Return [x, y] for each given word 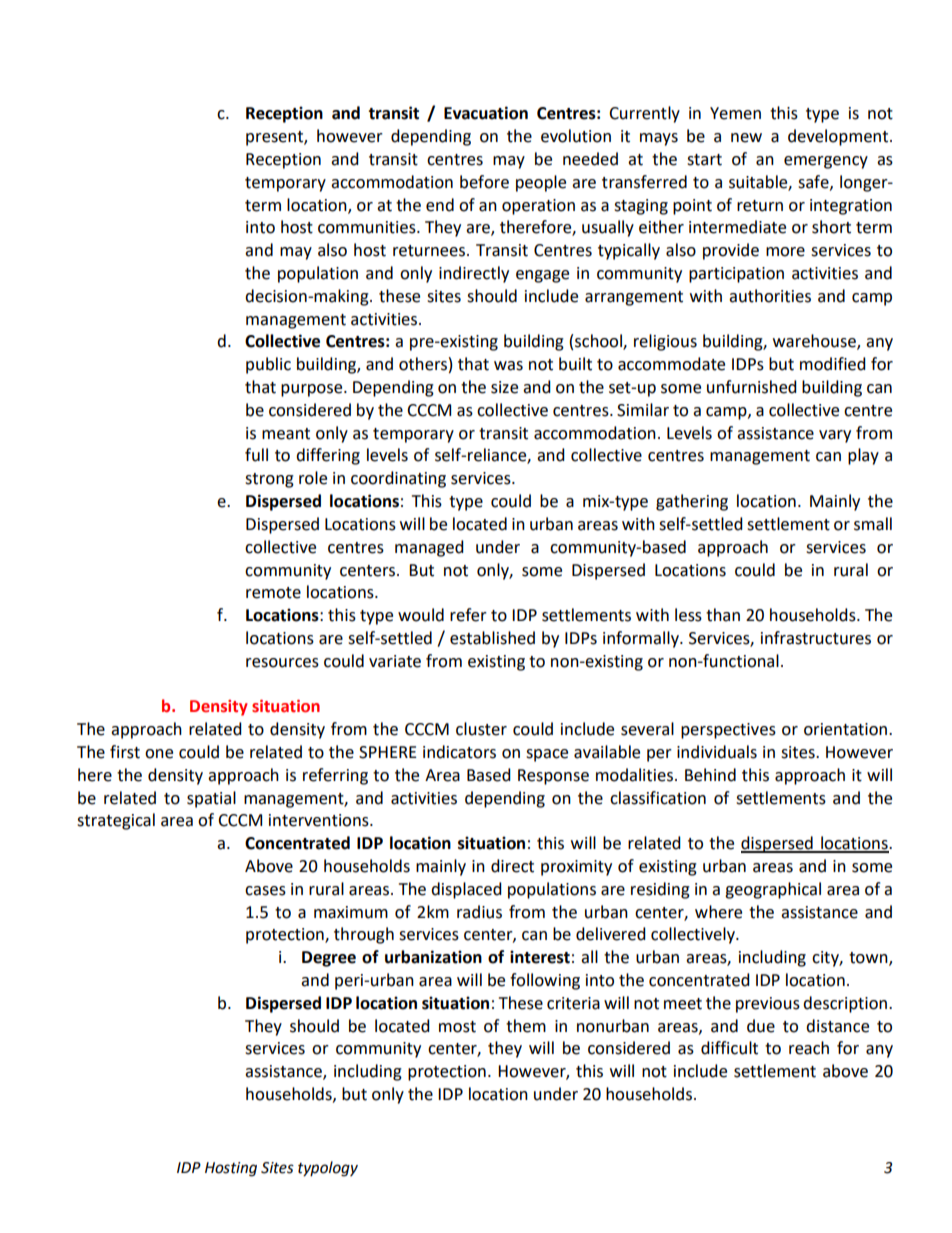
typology [328, 1169]
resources [282, 663]
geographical [773, 890]
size [504, 387]
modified [833, 364]
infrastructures [816, 638]
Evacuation [486, 113]
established [492, 638]
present [275, 138]
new [746, 138]
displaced [466, 890]
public [268, 365]
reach [809, 1048]
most [457, 1027]
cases [265, 891]
